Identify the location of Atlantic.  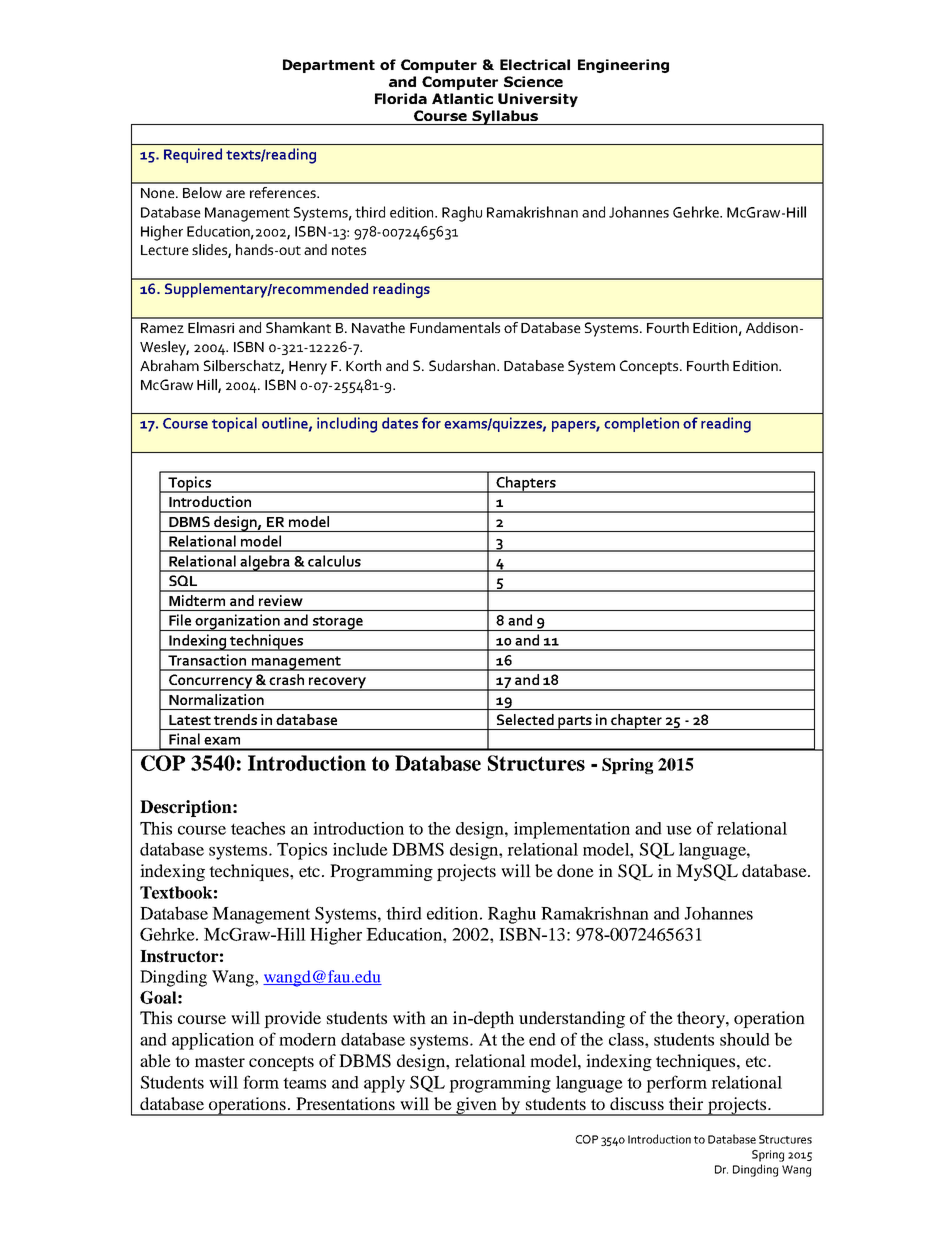
(462, 98).
